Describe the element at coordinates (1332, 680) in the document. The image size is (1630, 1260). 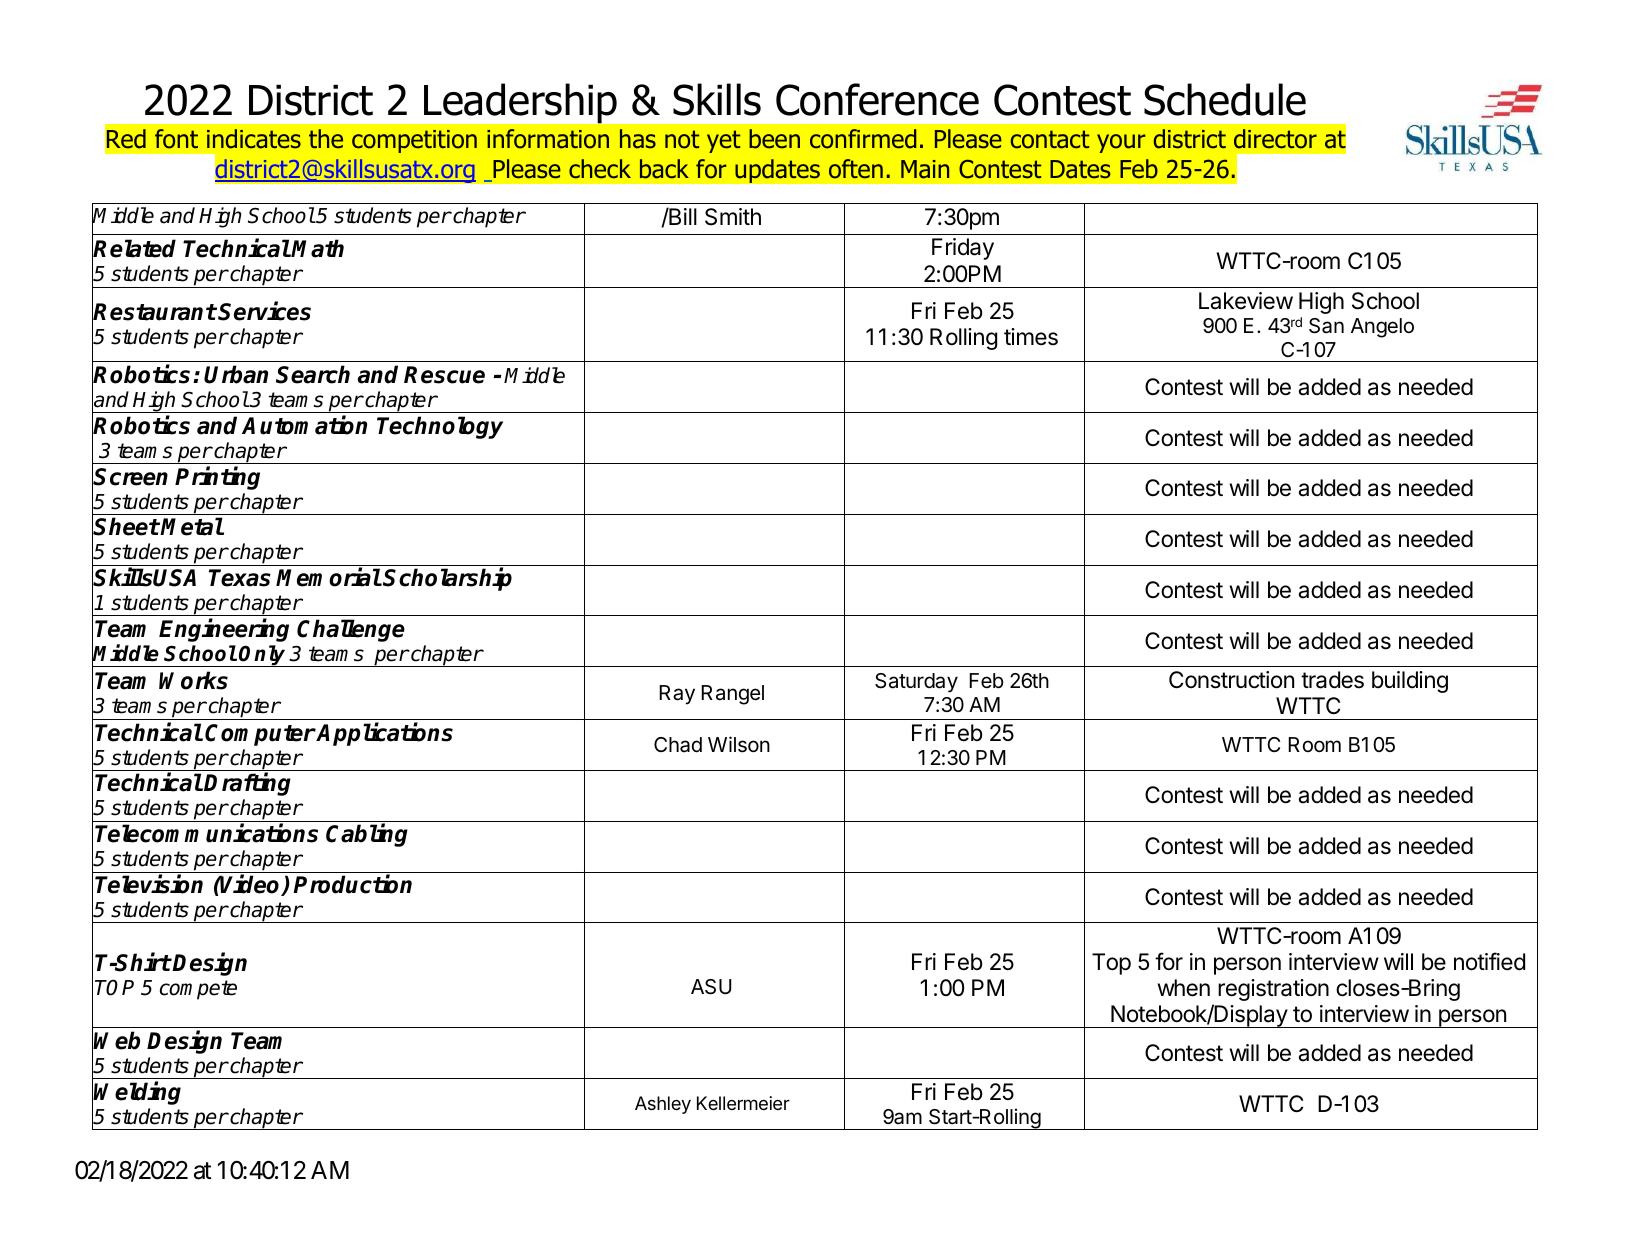
I see `trades` at that location.
